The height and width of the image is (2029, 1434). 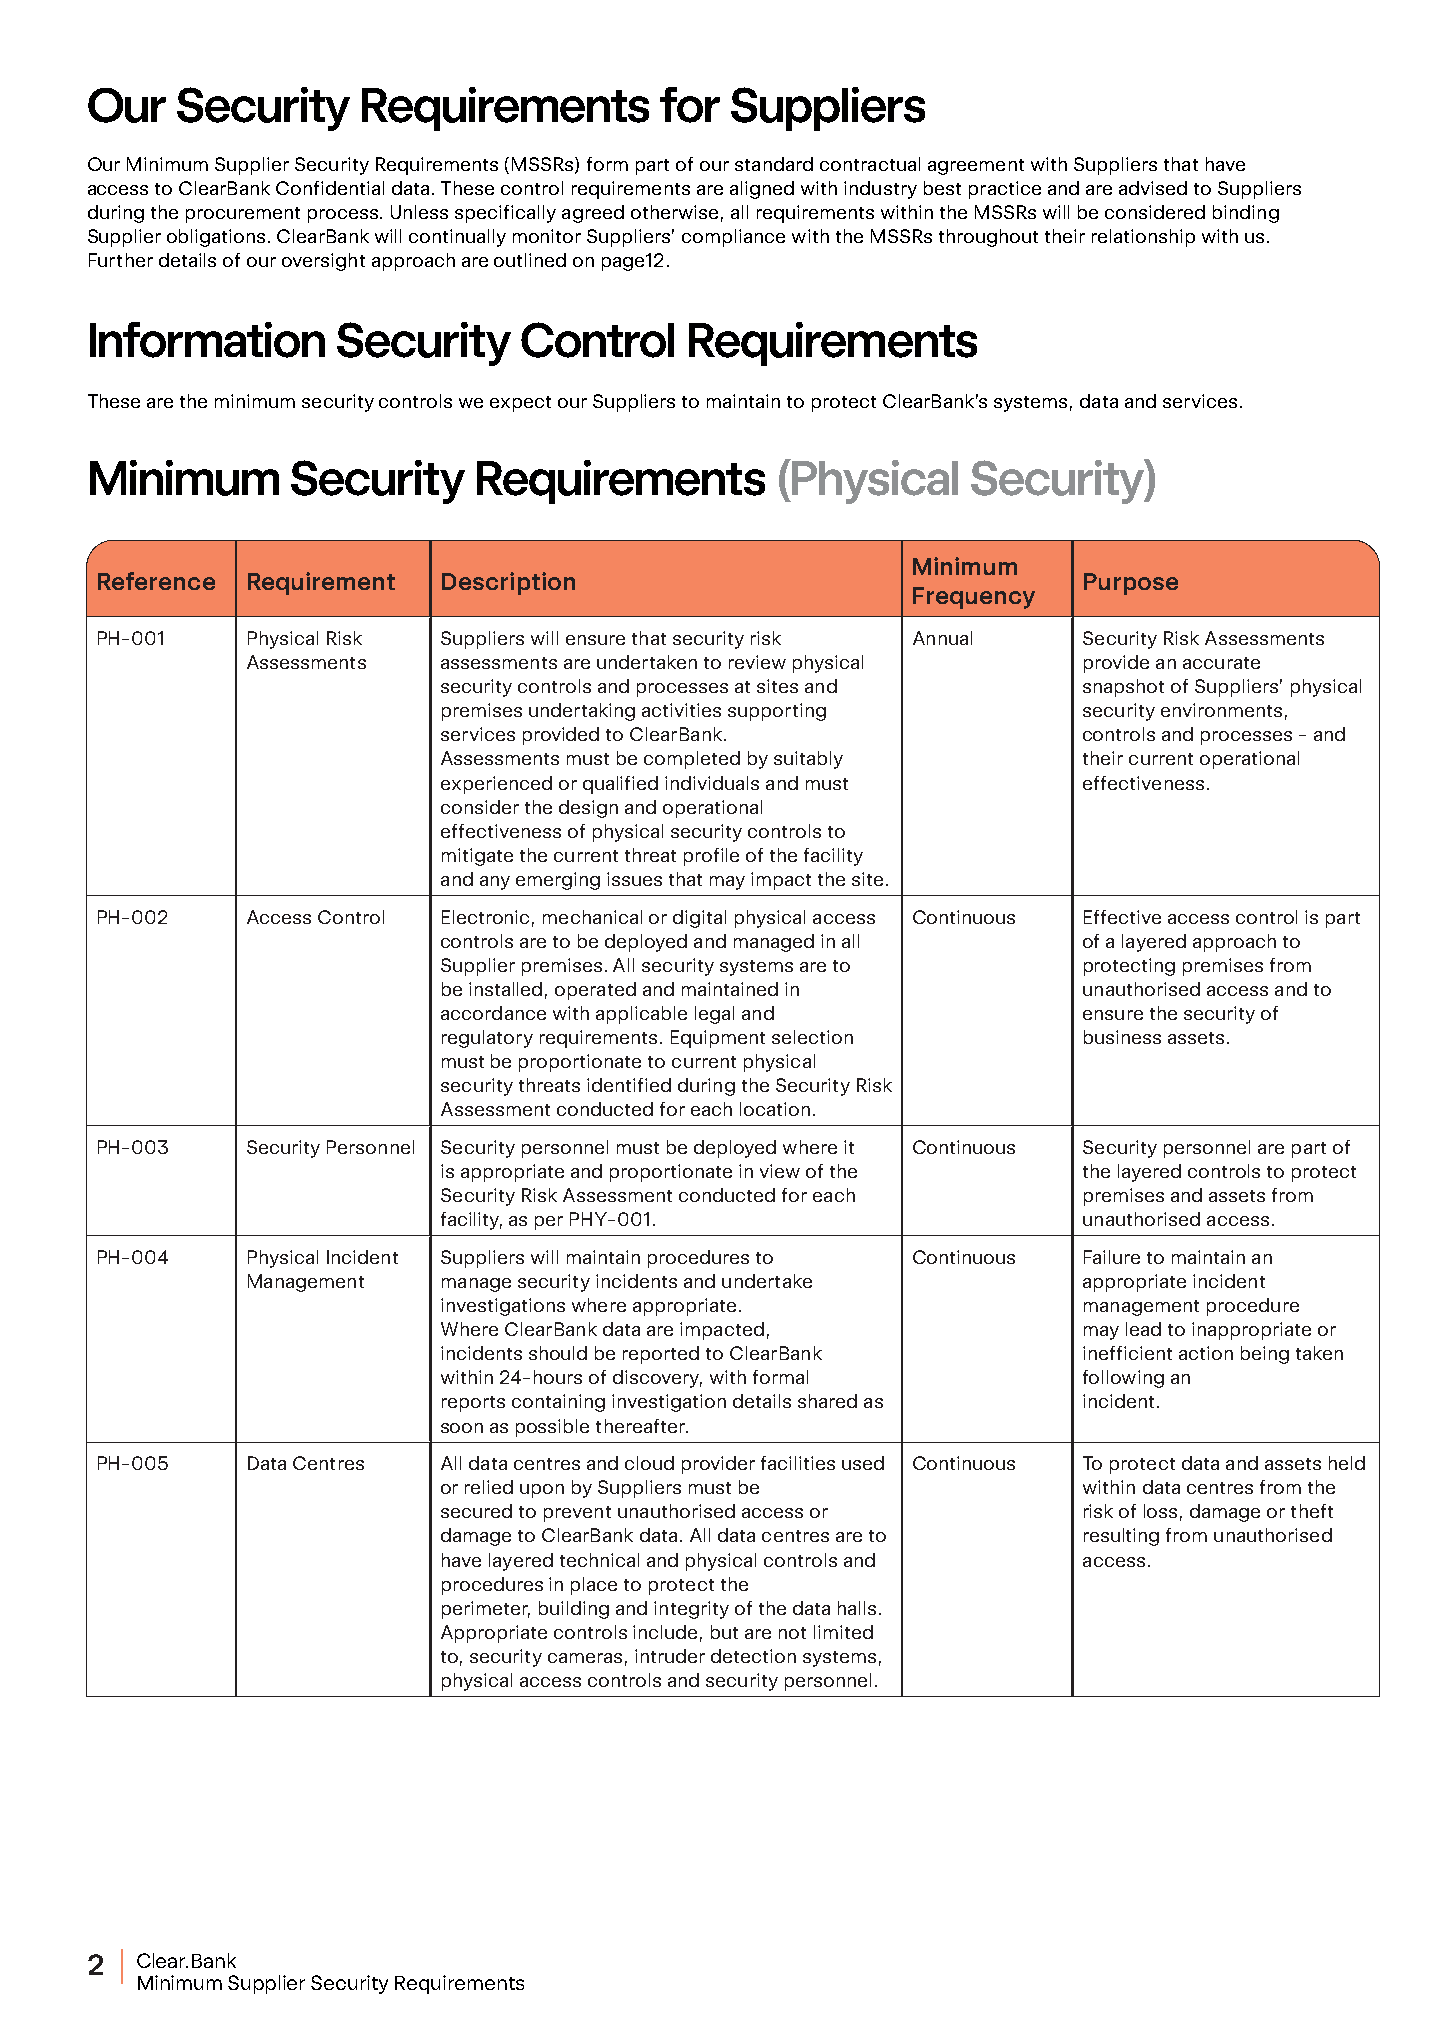 What do you see at coordinates (156, 581) in the image?
I see `Reference` at bounding box center [156, 581].
